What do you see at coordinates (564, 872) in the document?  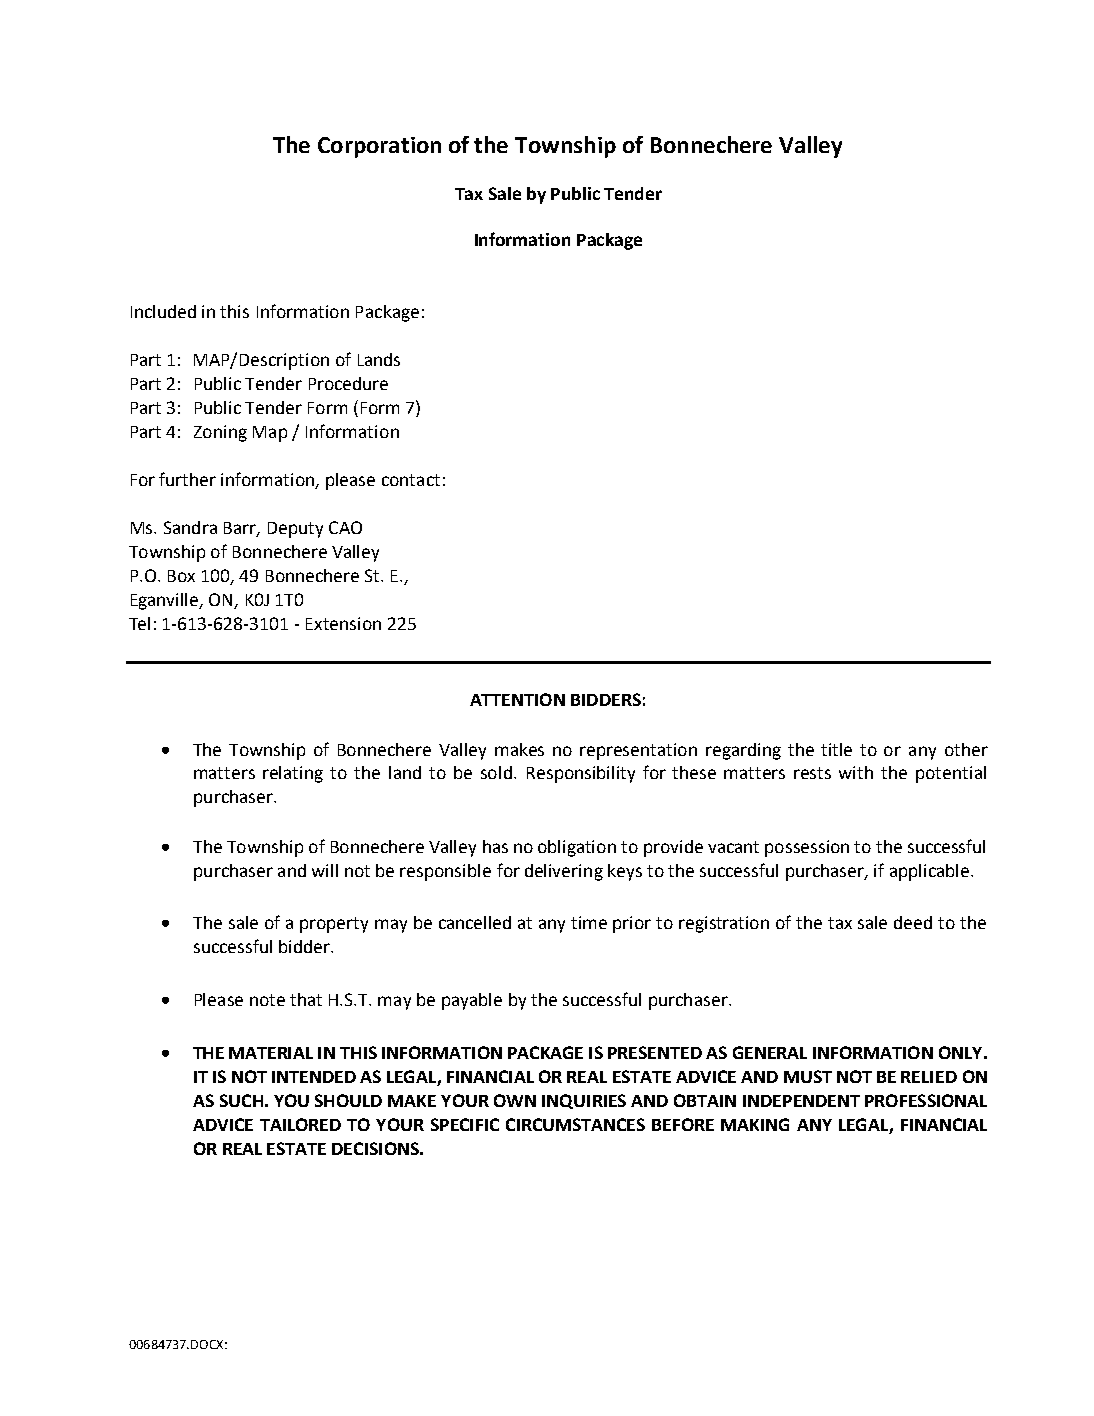 I see `delivering` at bounding box center [564, 872].
